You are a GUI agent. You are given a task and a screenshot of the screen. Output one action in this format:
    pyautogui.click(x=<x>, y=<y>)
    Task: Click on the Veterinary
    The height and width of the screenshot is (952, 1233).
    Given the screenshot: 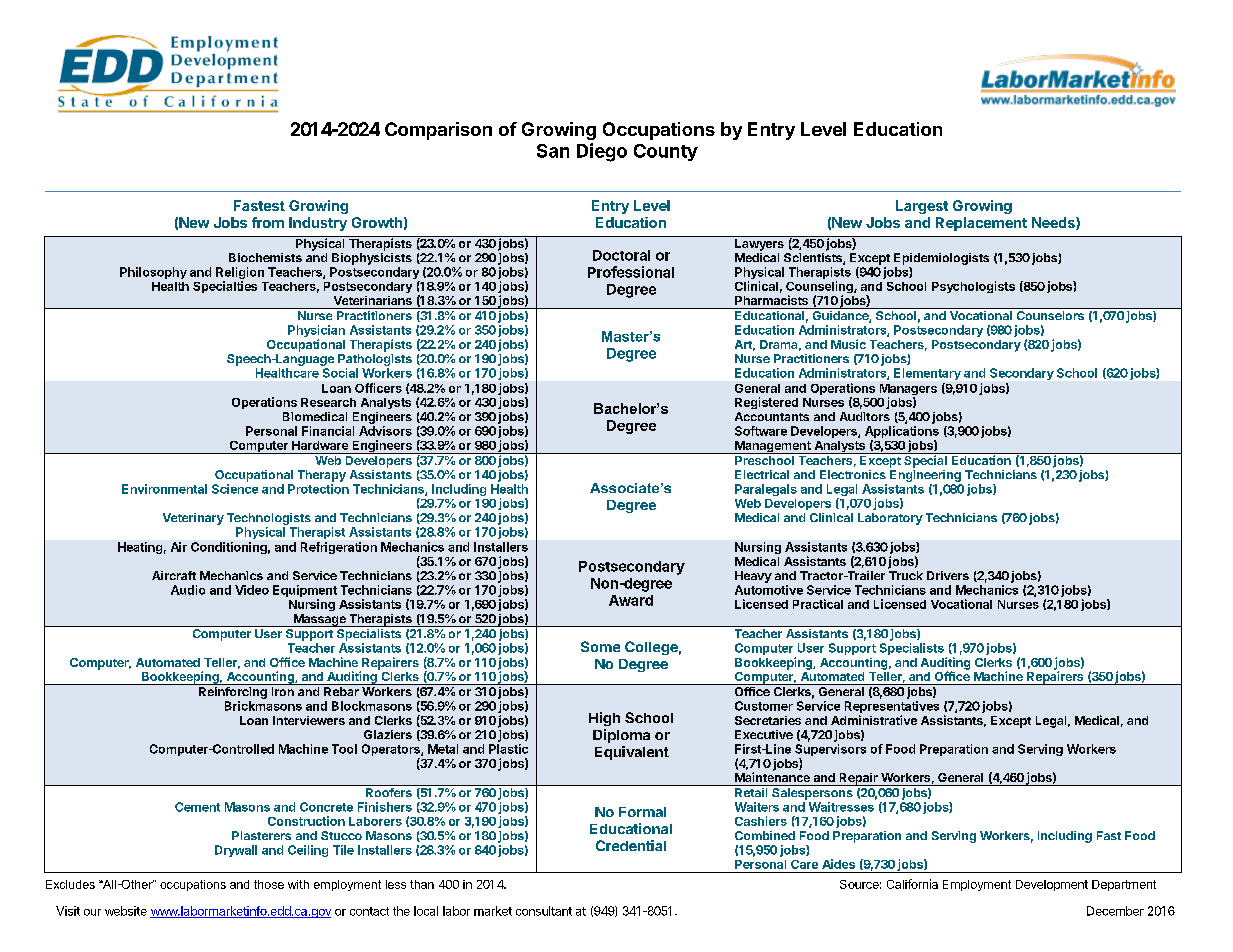 What is the action you would take?
    pyautogui.click(x=193, y=519)
